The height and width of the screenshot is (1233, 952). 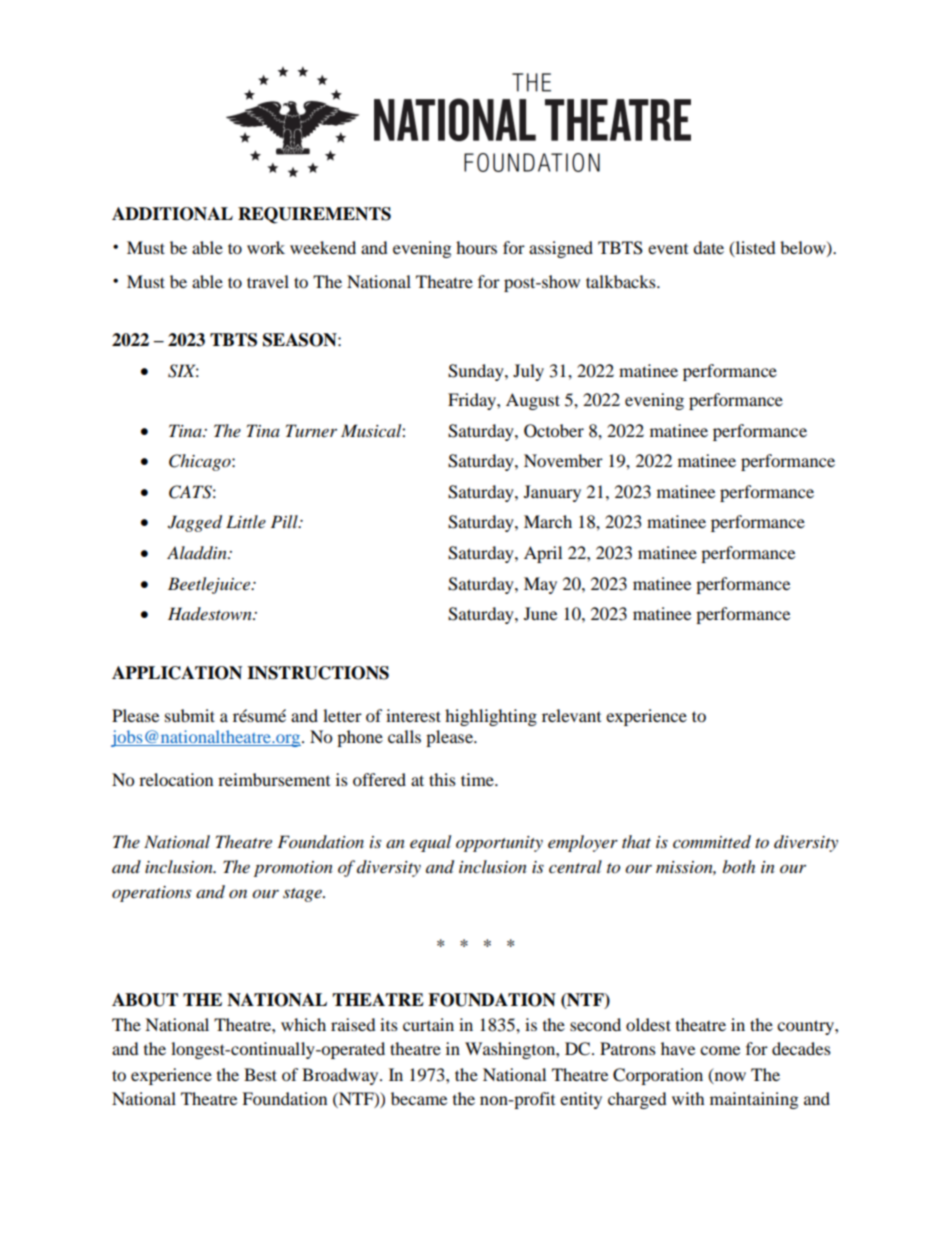 I want to click on relevant, so click(x=571, y=715).
